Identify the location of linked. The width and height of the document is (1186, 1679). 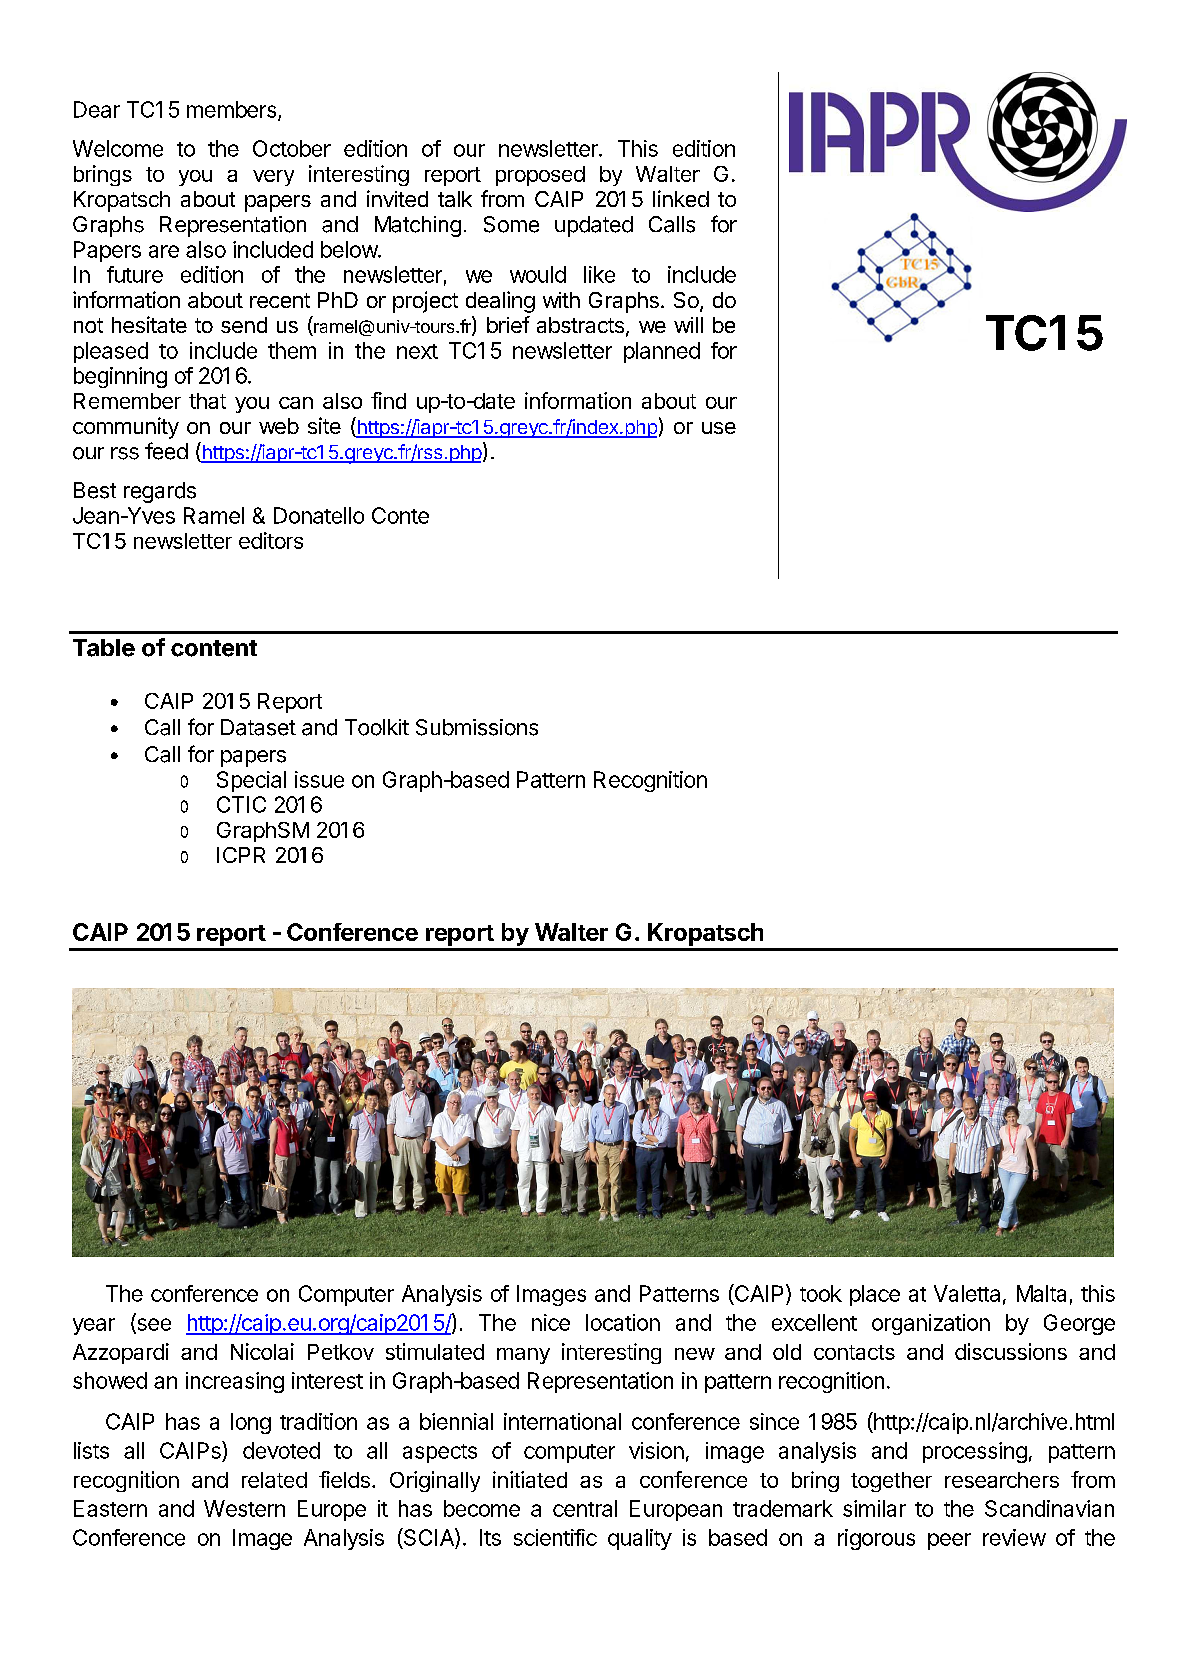
(681, 198).
